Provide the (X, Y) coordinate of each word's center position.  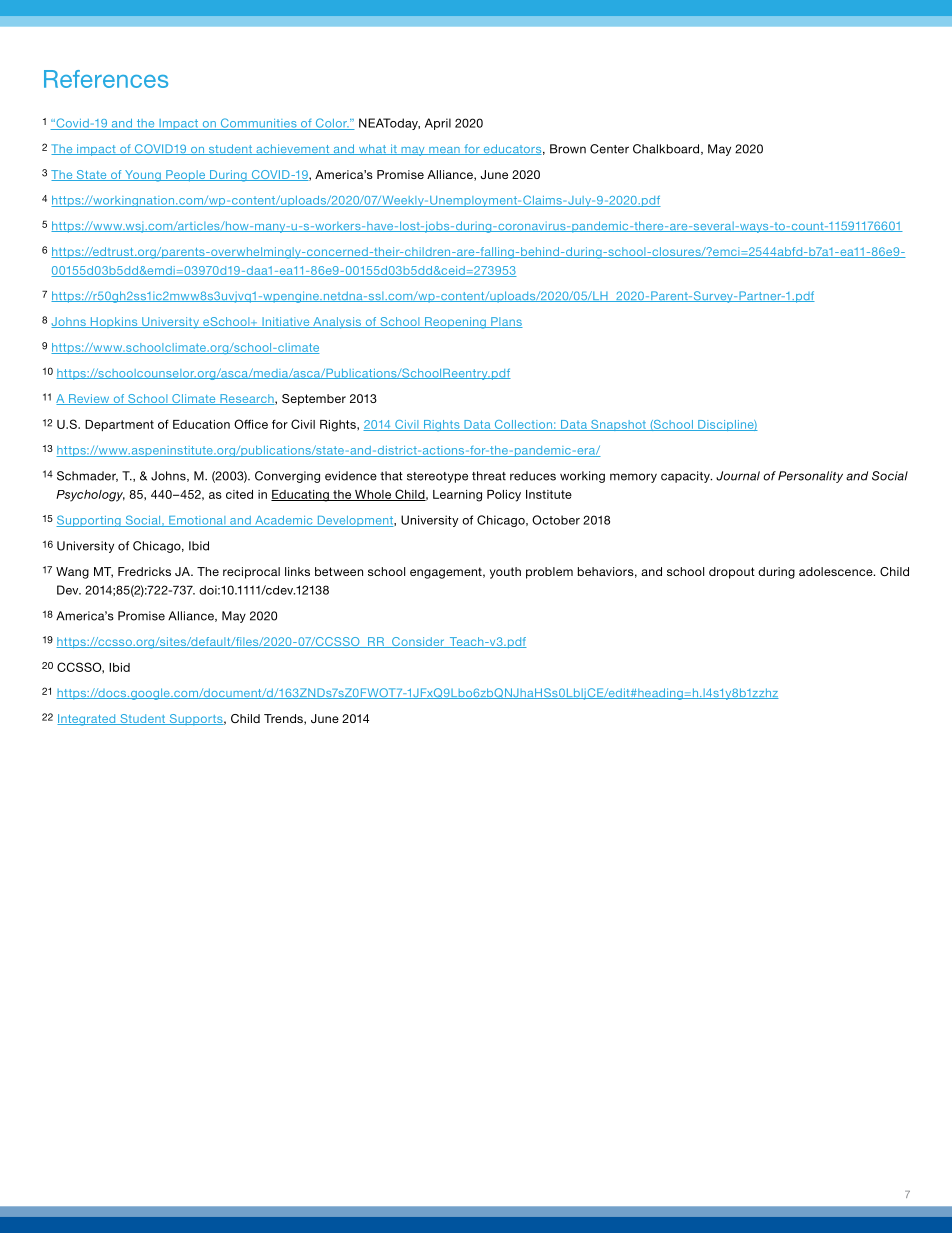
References (106, 79)
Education (201, 424)
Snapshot (618, 425)
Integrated (87, 720)
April (438, 124)
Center (609, 149)
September (314, 400)
